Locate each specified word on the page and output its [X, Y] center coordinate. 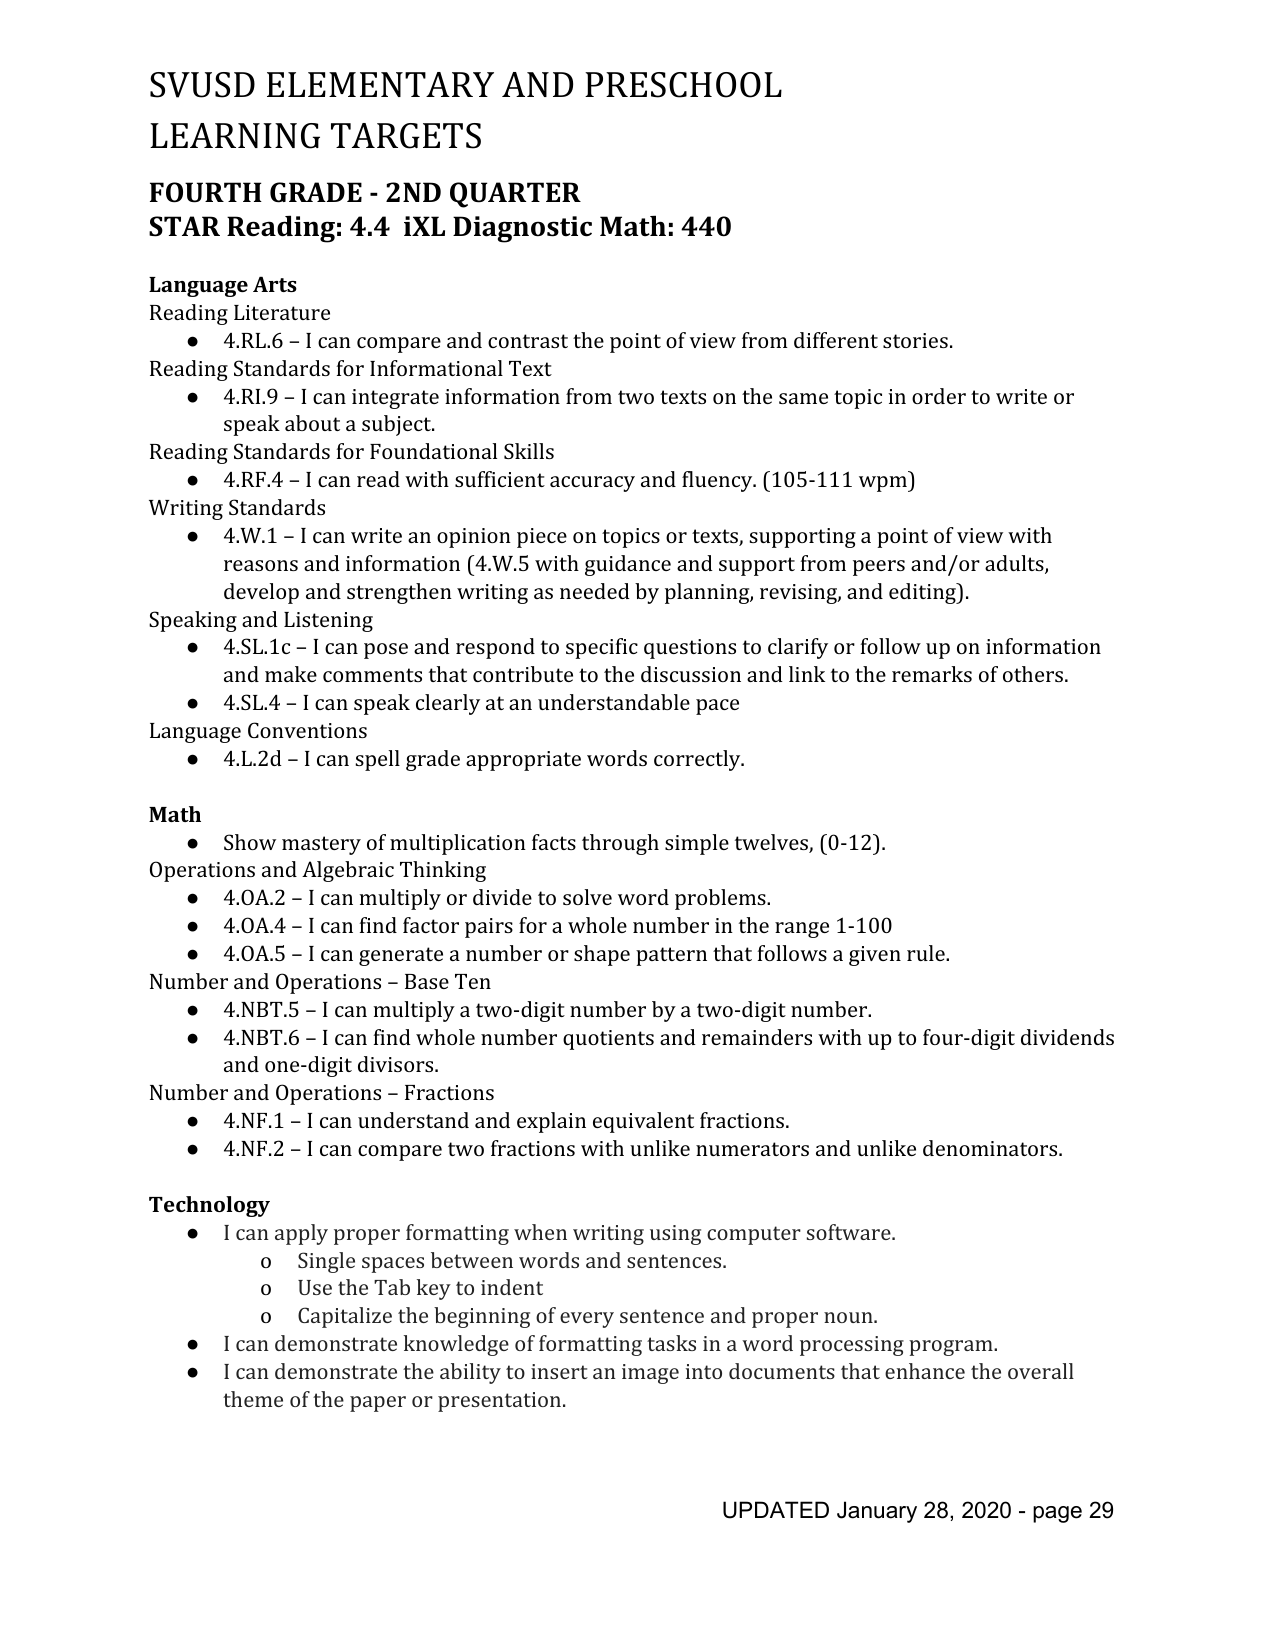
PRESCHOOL [683, 85]
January [877, 1512]
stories [915, 340]
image [650, 1374]
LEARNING [235, 136]
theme [253, 1399]
